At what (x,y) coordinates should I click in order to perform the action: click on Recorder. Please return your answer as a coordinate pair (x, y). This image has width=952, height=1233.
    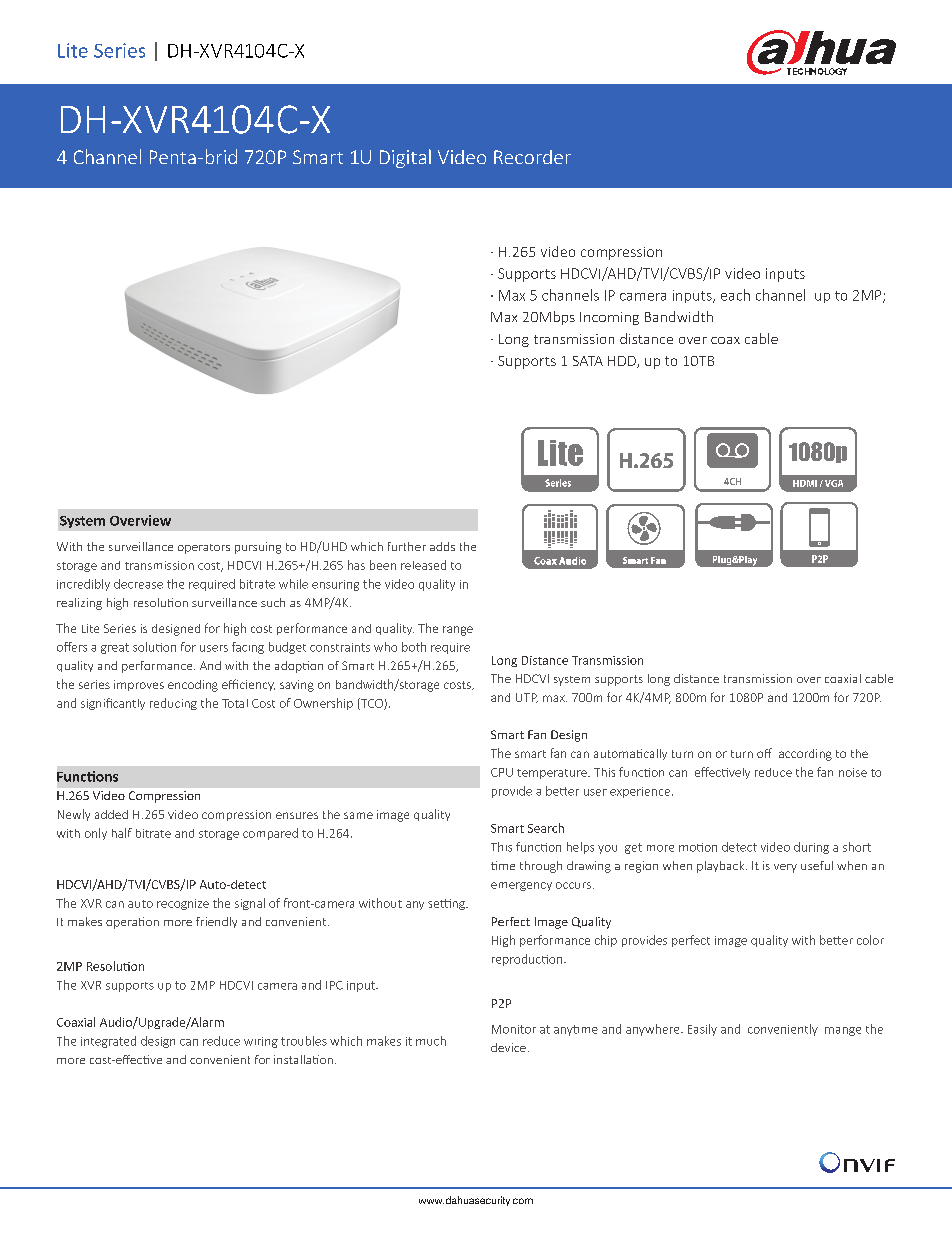
    Looking at the image, I should click on (532, 157).
